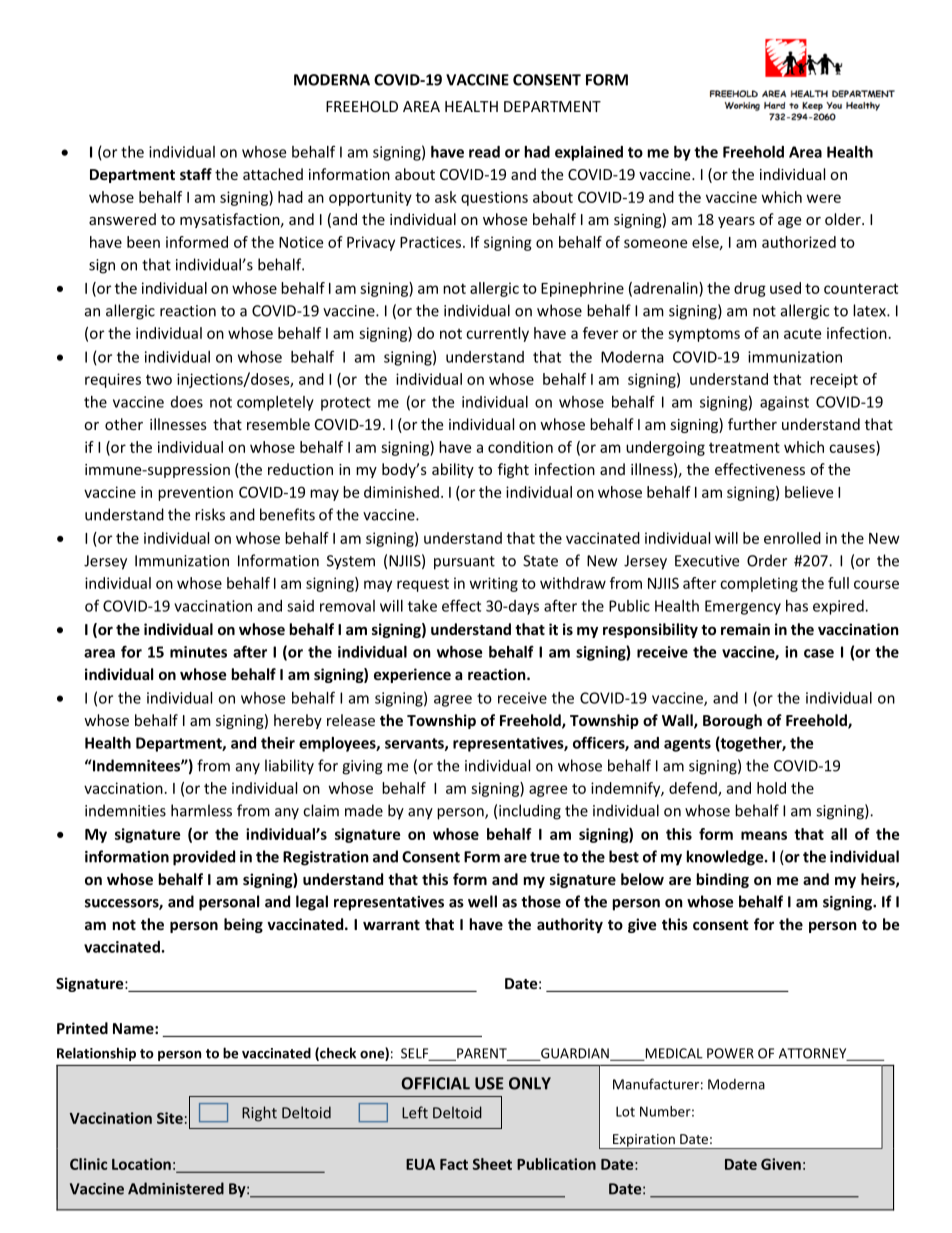 The width and height of the document is (952, 1233). Describe the element at coordinates (196, 174) in the document. I see `staff` at that location.
